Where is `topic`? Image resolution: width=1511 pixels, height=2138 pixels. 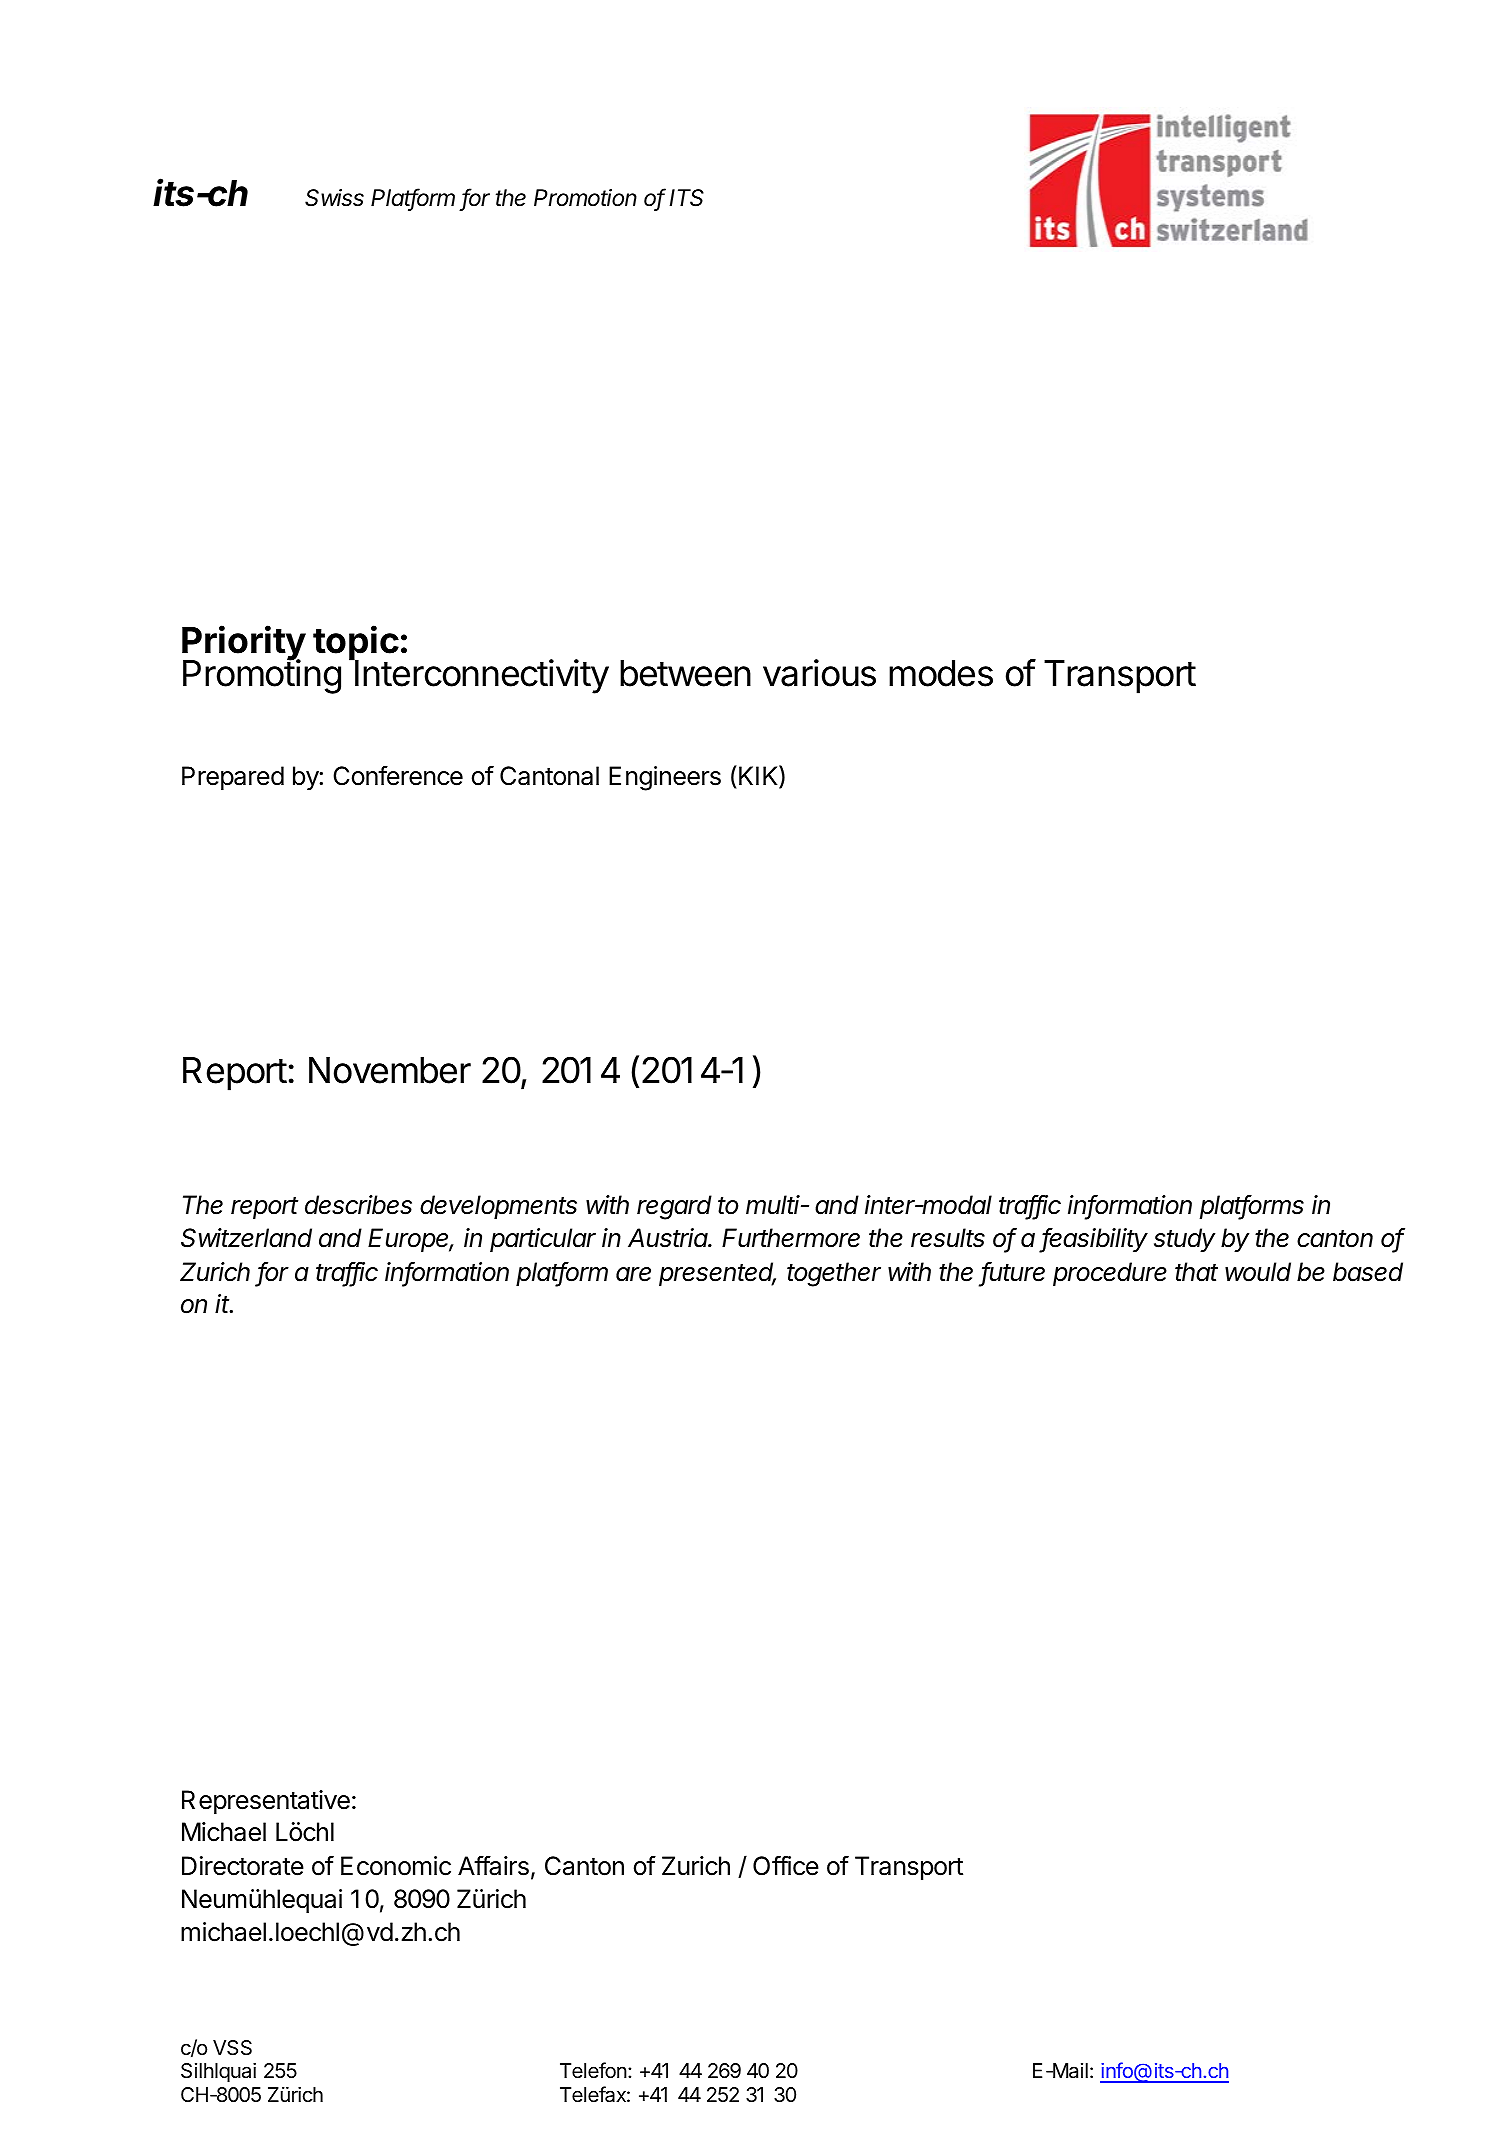 topic is located at coordinates (356, 644).
